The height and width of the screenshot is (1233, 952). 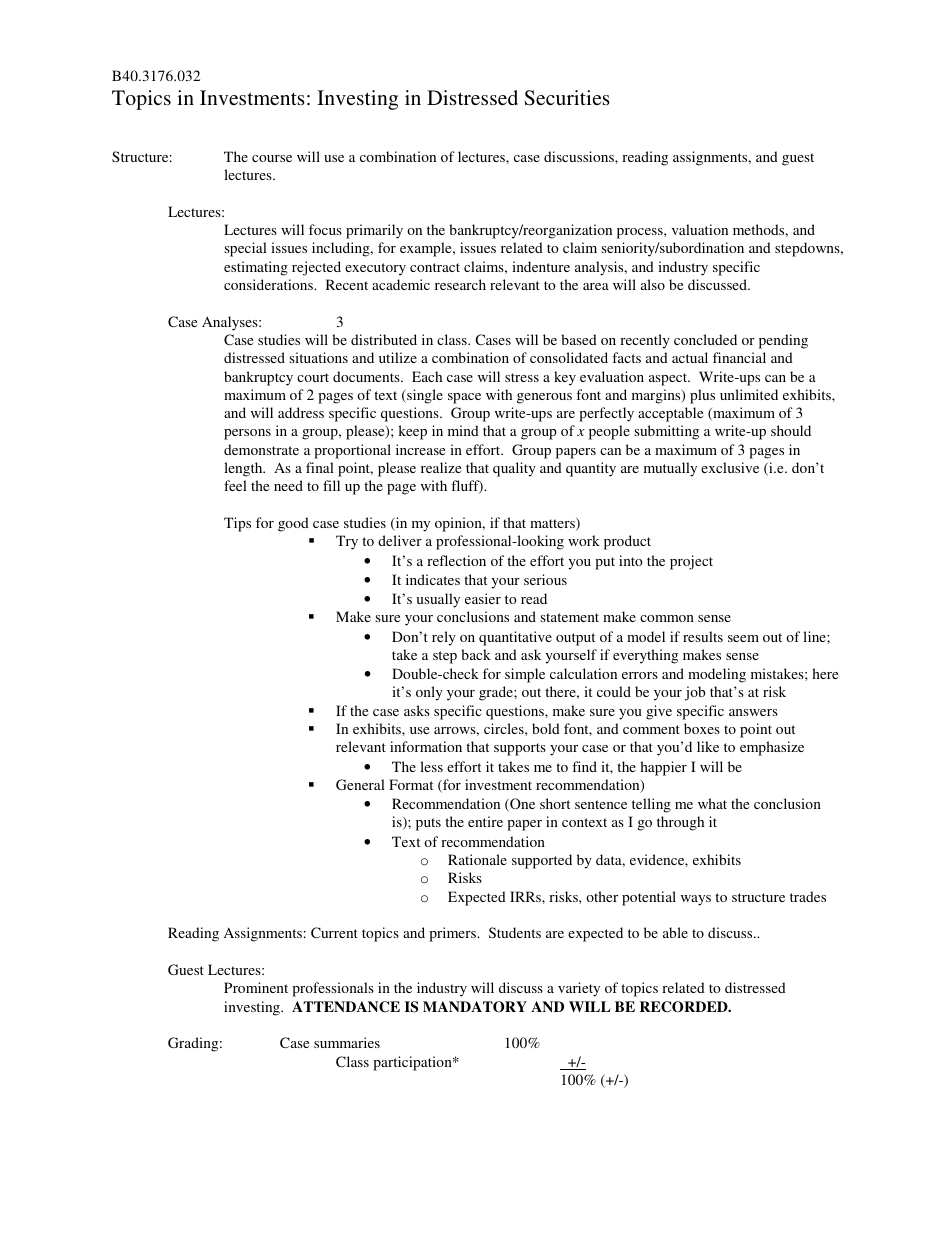 What do you see at coordinates (318, 357) in the screenshot?
I see `situations` at bounding box center [318, 357].
